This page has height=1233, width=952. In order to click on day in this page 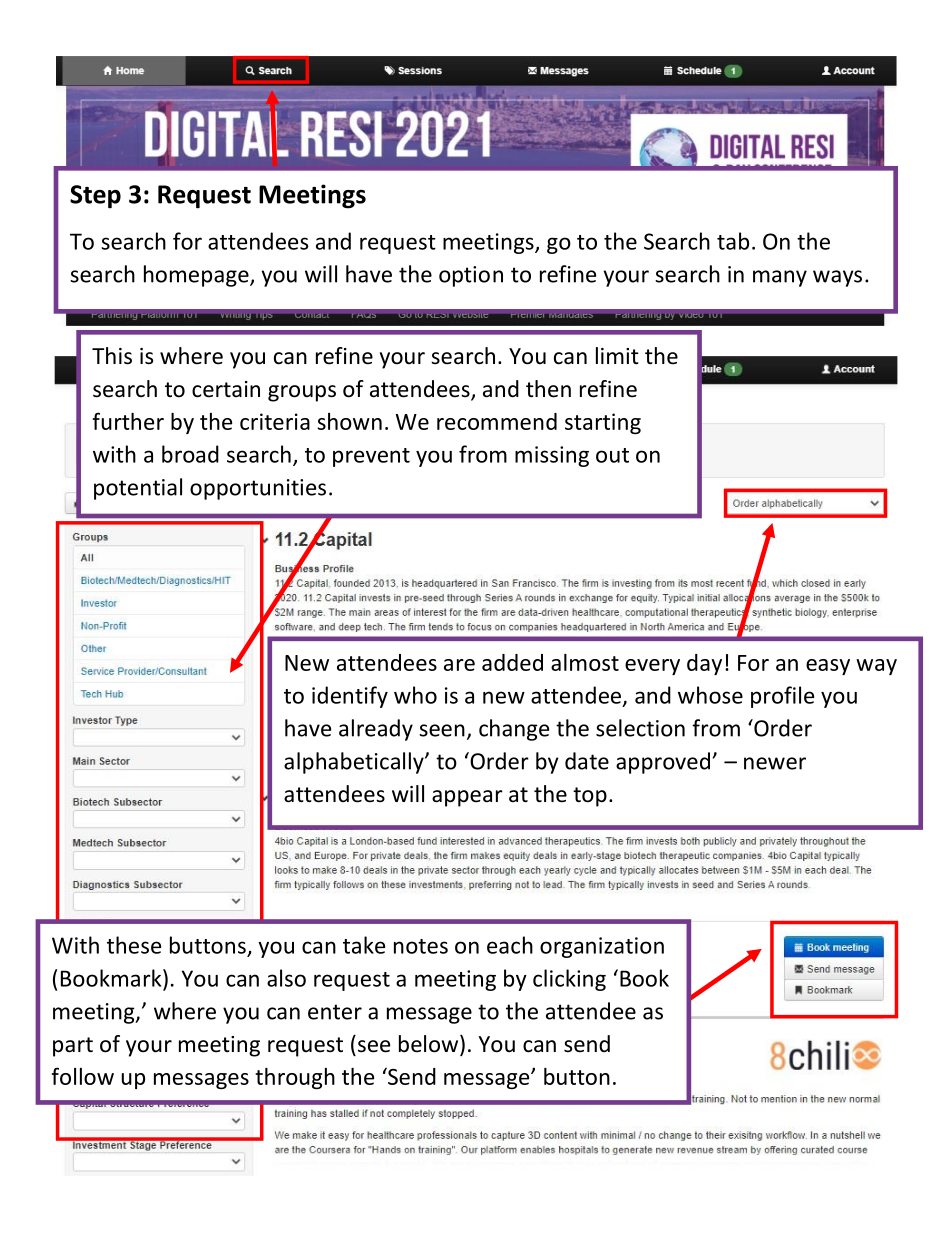, I will do `click(704, 664)`.
